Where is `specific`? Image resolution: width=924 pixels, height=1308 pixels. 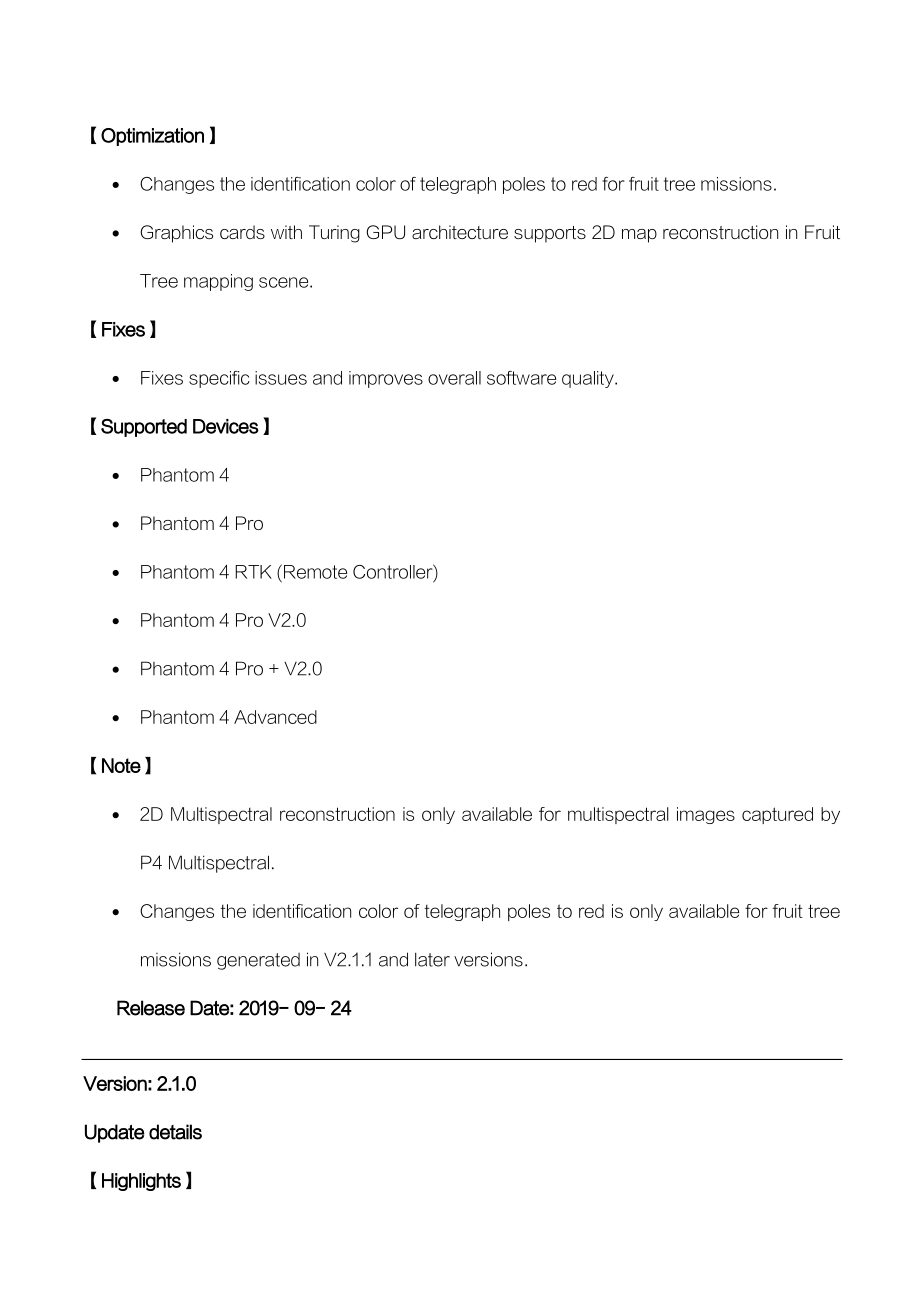 specific is located at coordinates (219, 379).
